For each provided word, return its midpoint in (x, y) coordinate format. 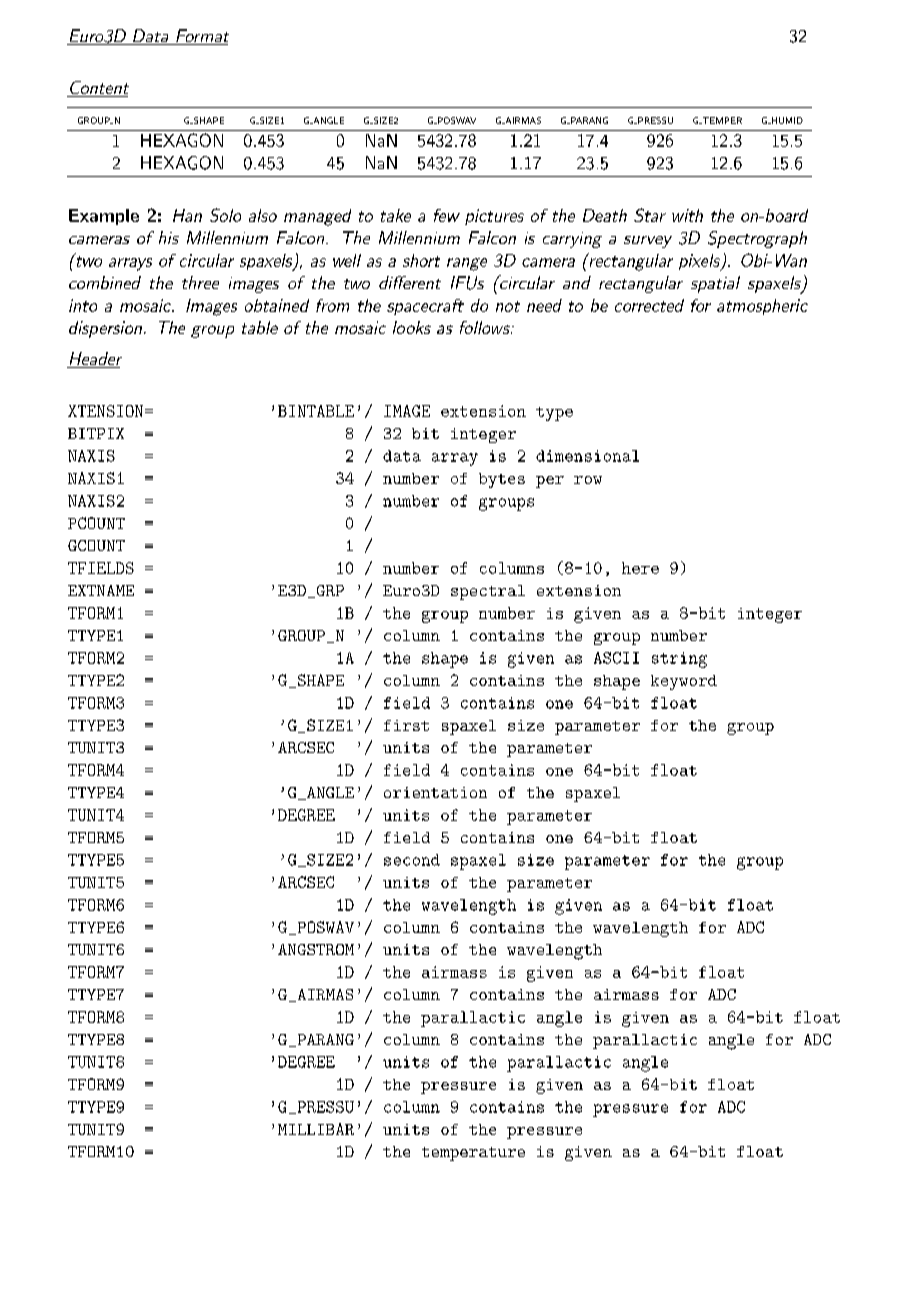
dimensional (587, 456)
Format (201, 37)
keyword (684, 682)
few (447, 215)
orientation (435, 792)
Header (94, 360)
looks (412, 327)
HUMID (786, 120)
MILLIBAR (316, 1129)
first (406, 725)
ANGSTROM (316, 949)
